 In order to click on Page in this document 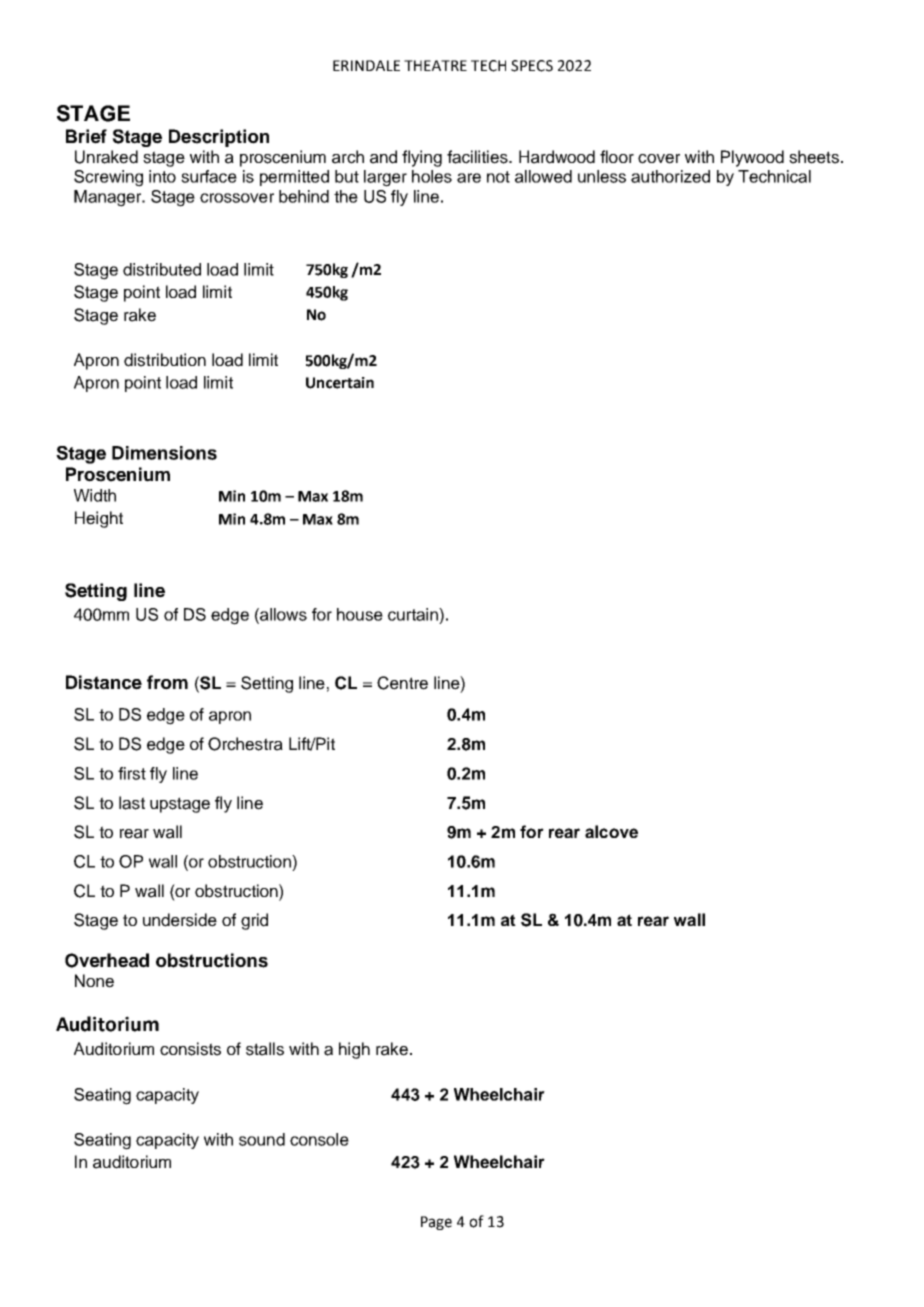, I will do `click(436, 1223)`.
